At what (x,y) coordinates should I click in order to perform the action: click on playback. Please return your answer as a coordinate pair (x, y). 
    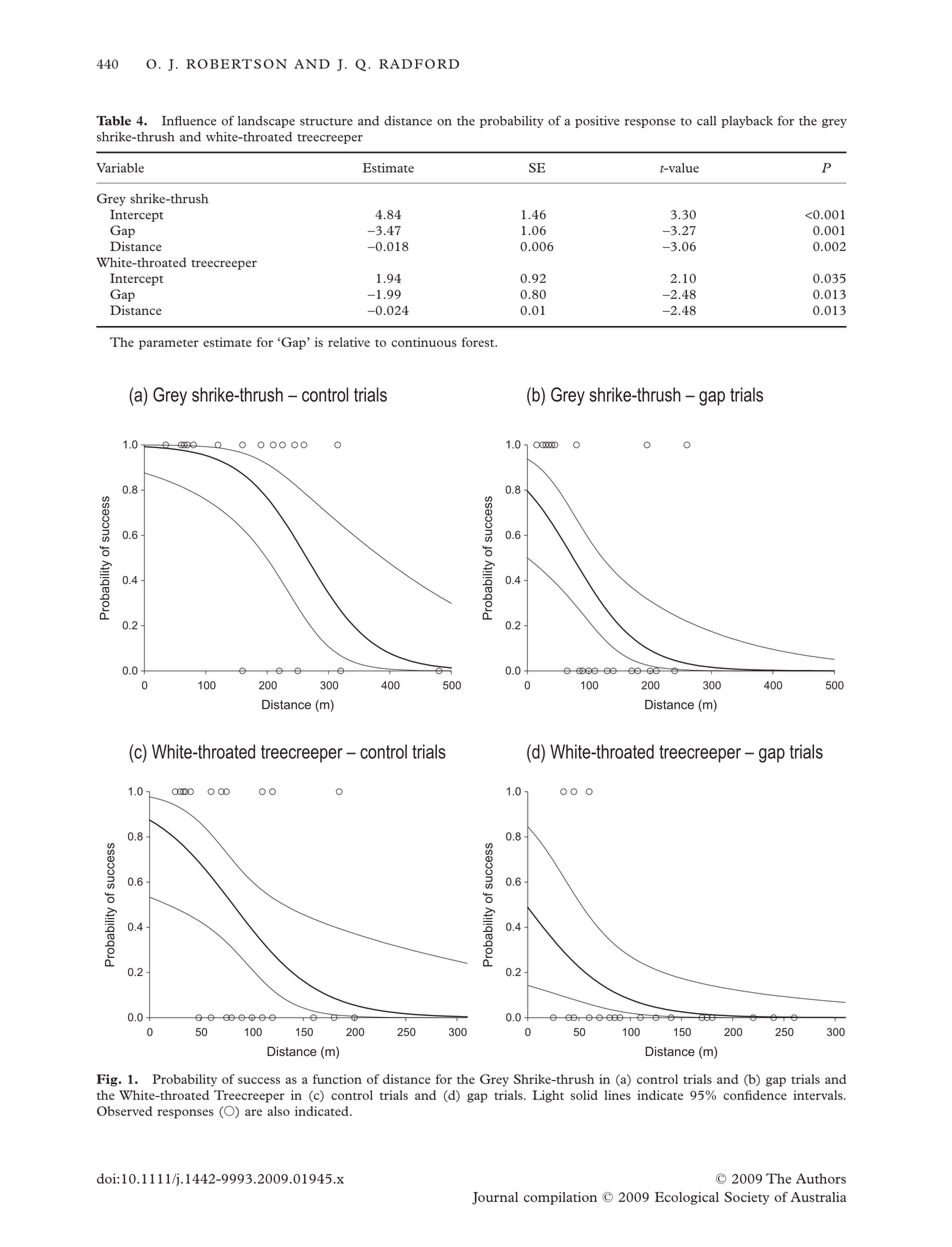
    Looking at the image, I should click on (747, 122).
